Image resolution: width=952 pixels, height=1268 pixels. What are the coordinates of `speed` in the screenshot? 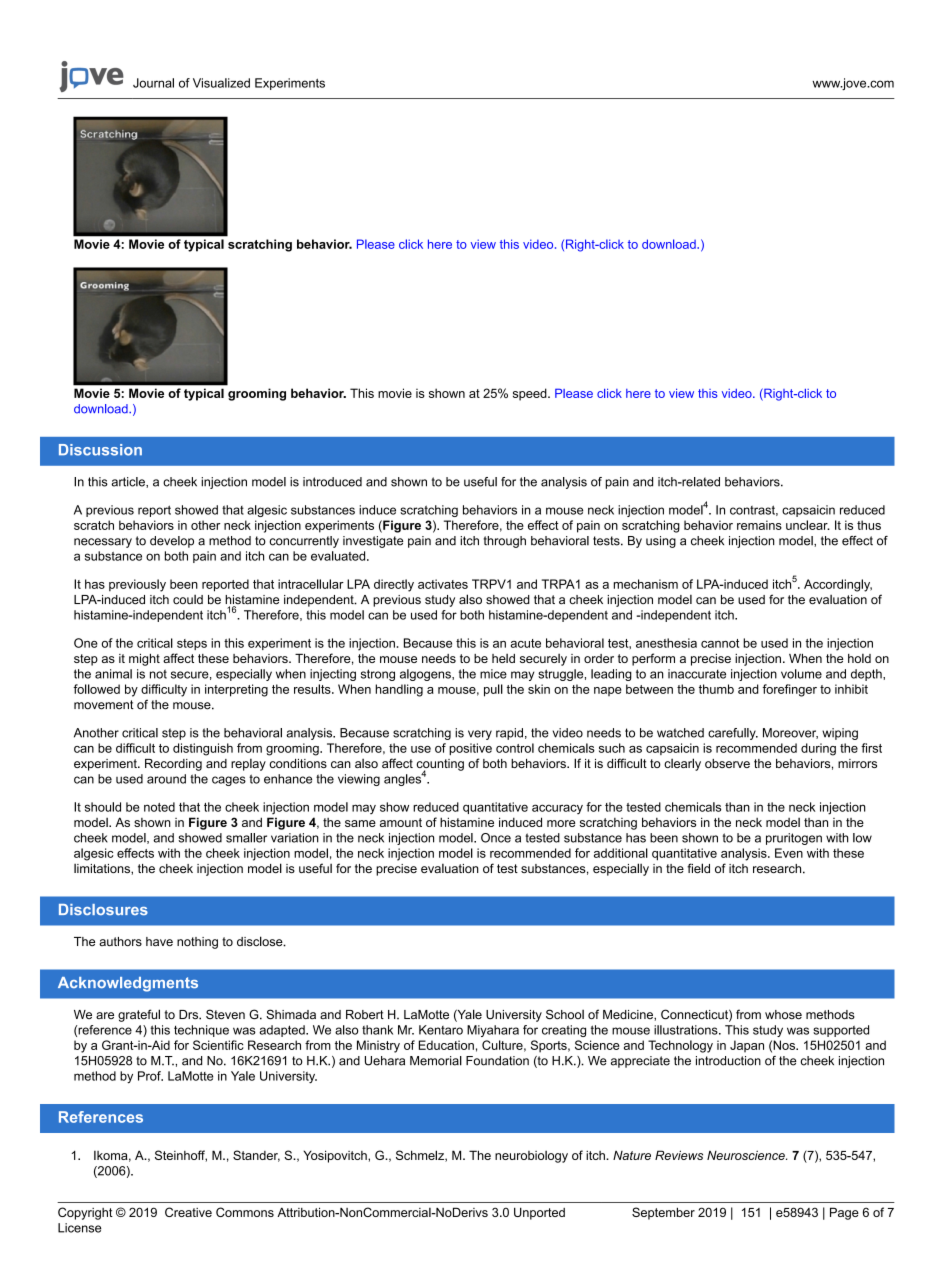 It's located at (531, 394).
